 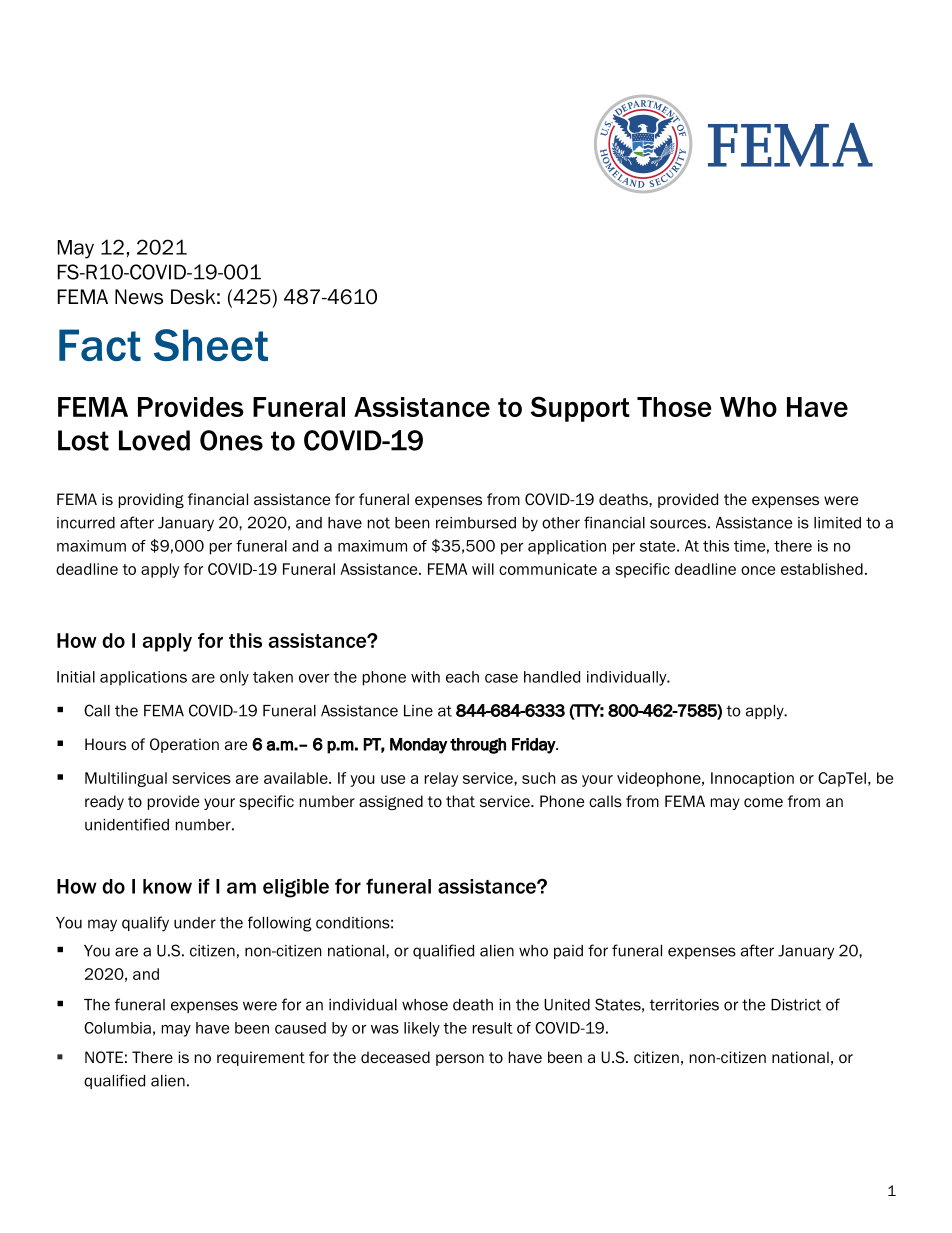 What do you see at coordinates (126, 779) in the page?
I see `Multilingual` at bounding box center [126, 779].
